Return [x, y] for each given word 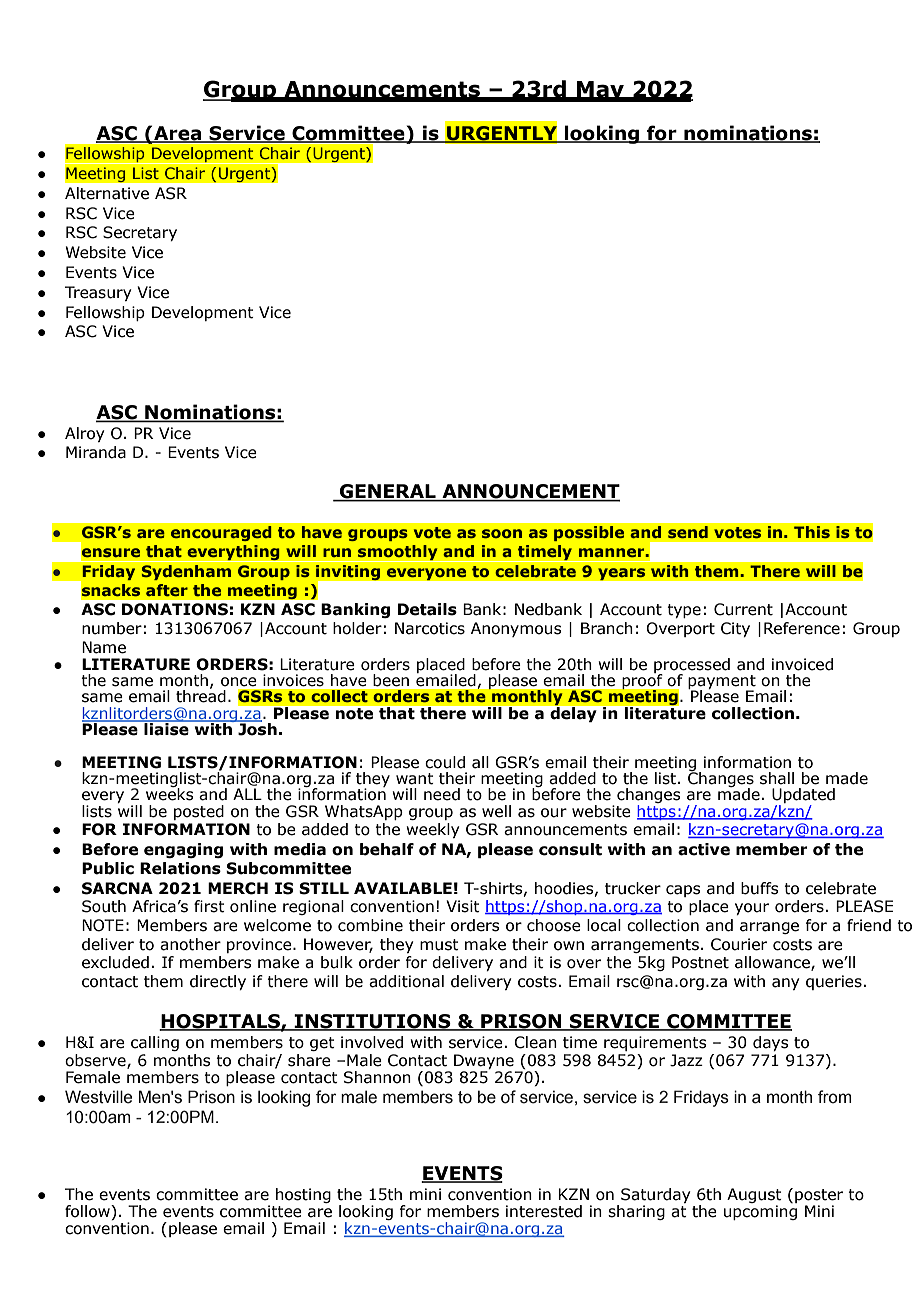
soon [502, 533]
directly [218, 982]
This [812, 532]
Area [178, 134]
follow [88, 1212]
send [688, 532]
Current [743, 609]
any [785, 984]
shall [777, 778]
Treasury [98, 293]
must [439, 945]
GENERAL [387, 492]
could [445, 762]
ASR [171, 193]
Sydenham [186, 572]
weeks [170, 793]
